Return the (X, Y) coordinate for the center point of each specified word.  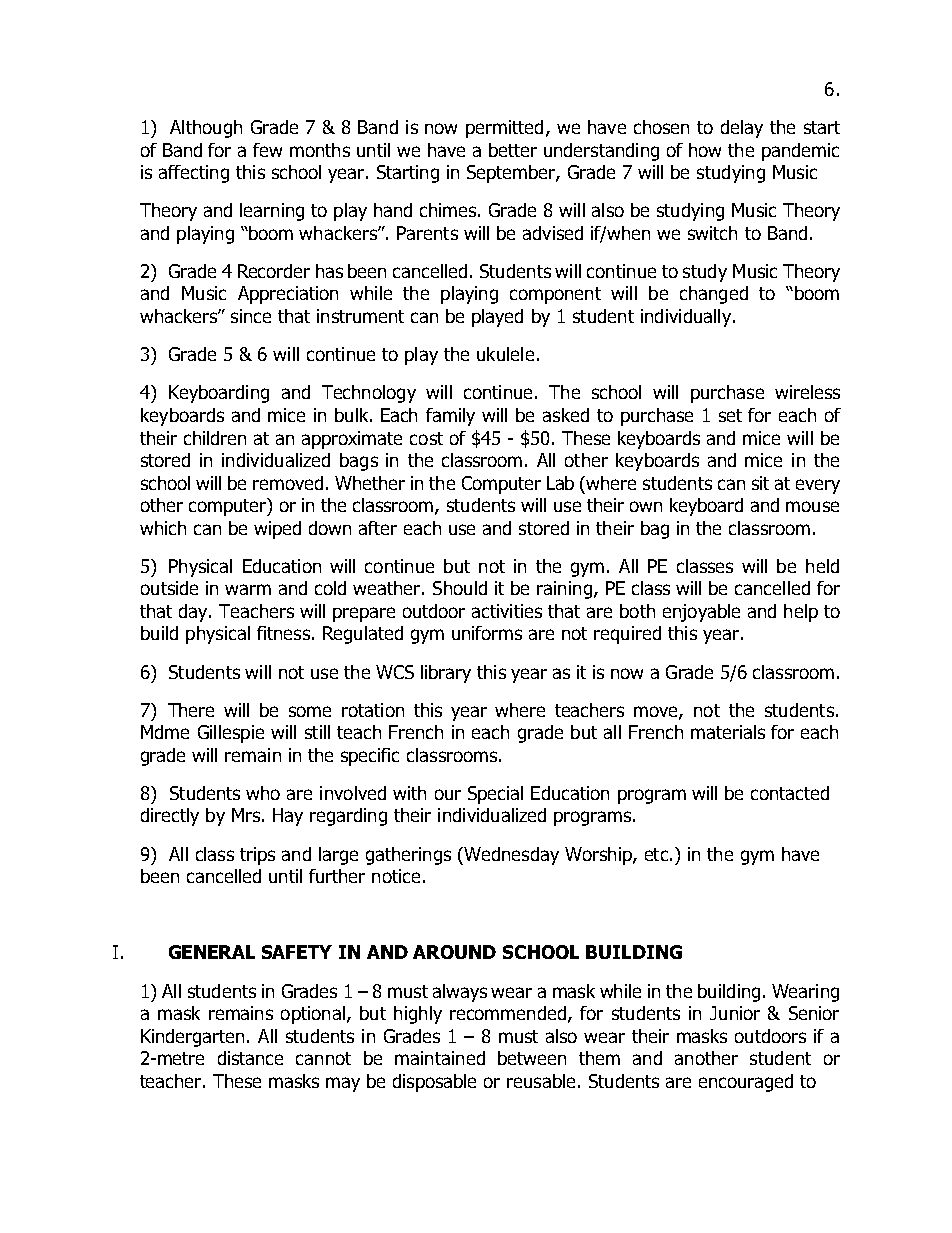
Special (495, 795)
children (215, 438)
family (450, 417)
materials (728, 732)
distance (250, 1058)
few (267, 150)
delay (742, 129)
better (513, 150)
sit (760, 483)
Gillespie (231, 734)
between (532, 1058)
